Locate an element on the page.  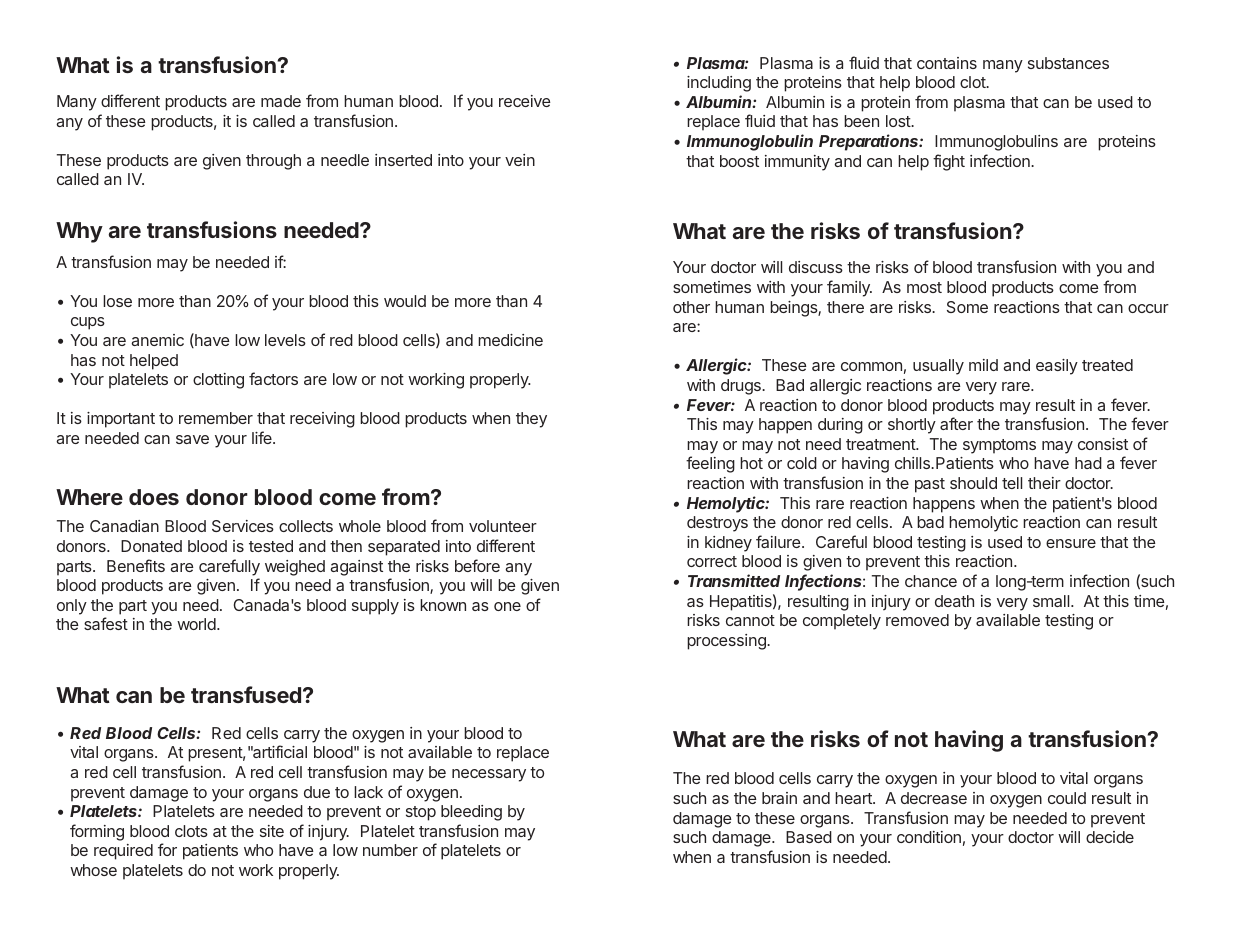
substances is located at coordinates (1068, 63).
